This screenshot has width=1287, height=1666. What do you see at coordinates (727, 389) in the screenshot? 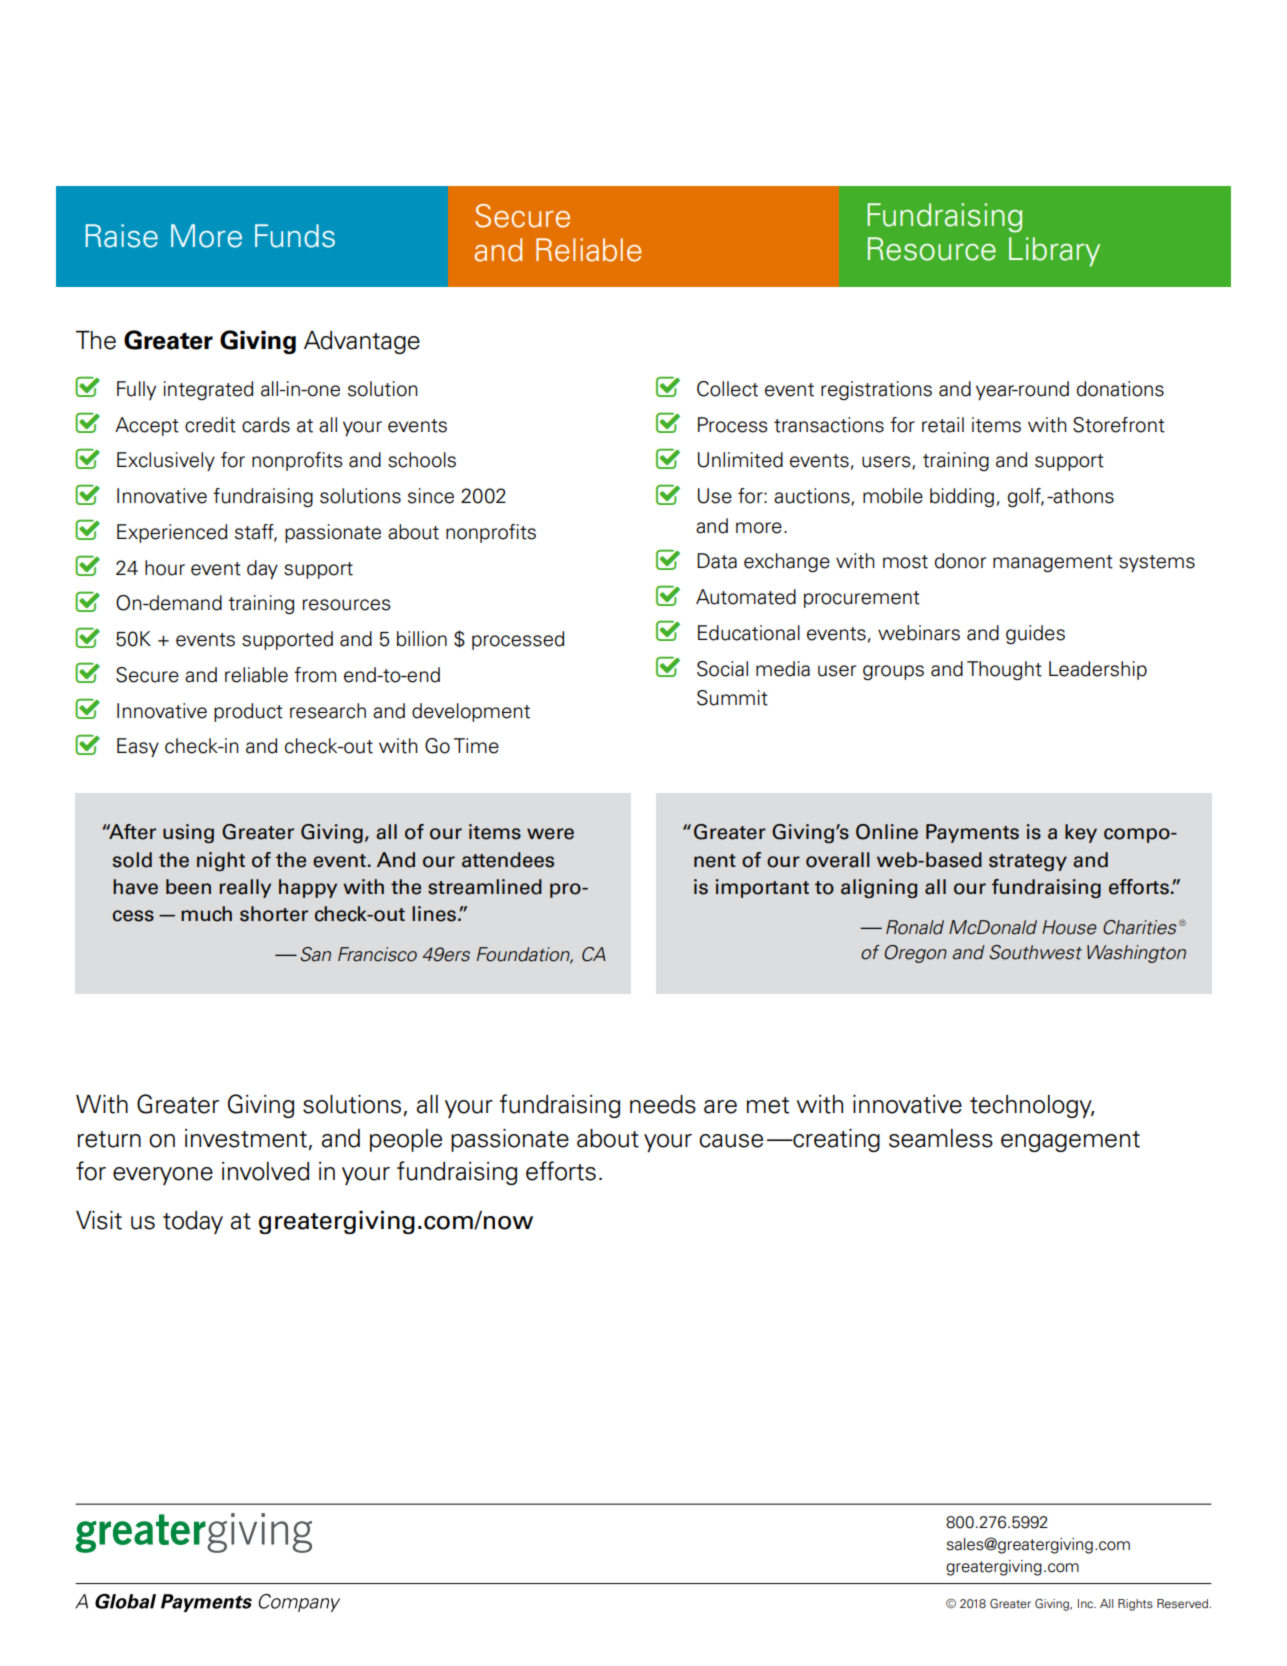
I see `Collect` at bounding box center [727, 389].
